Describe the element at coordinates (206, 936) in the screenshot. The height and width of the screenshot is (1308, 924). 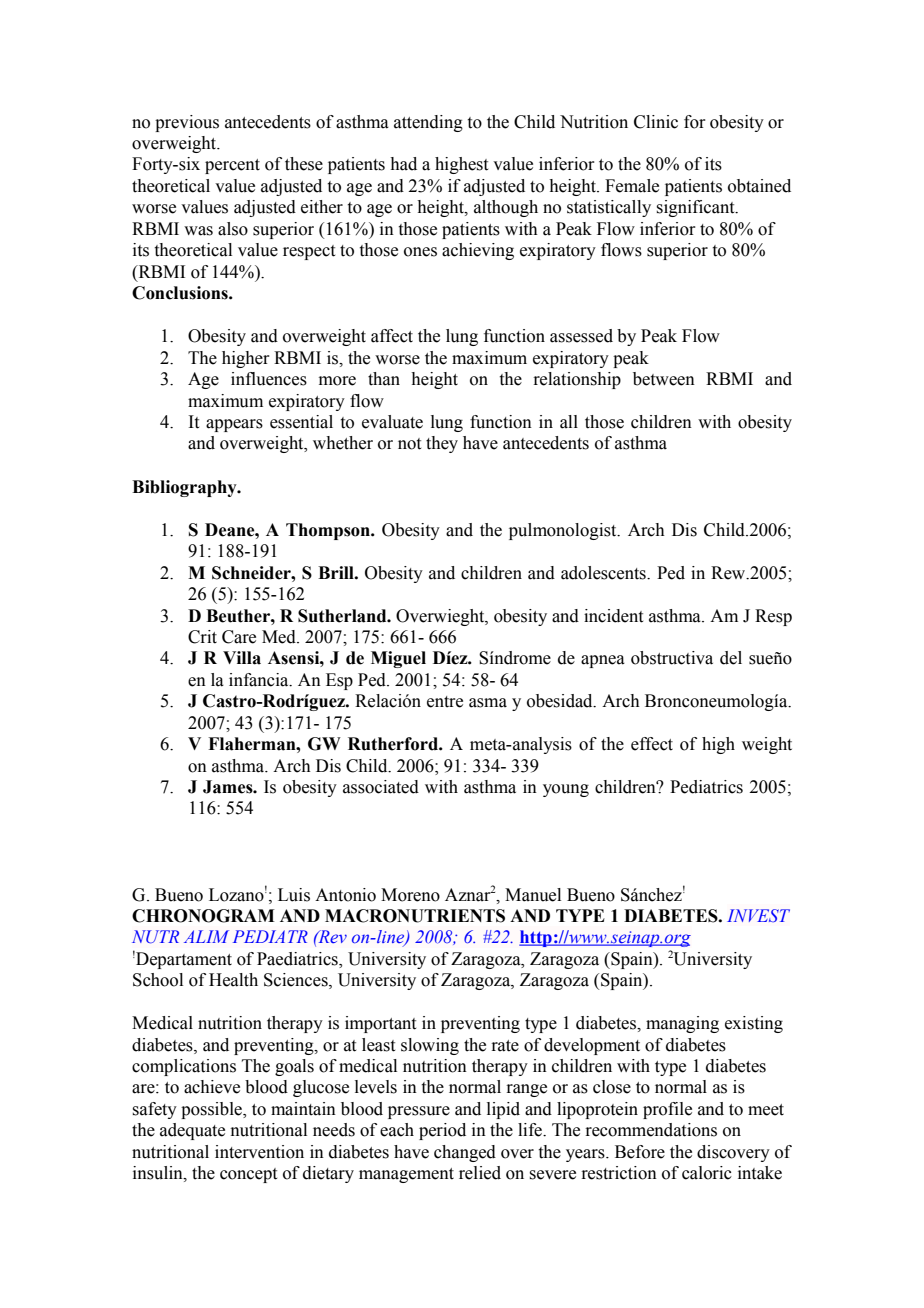
I see `ALIM` at that location.
